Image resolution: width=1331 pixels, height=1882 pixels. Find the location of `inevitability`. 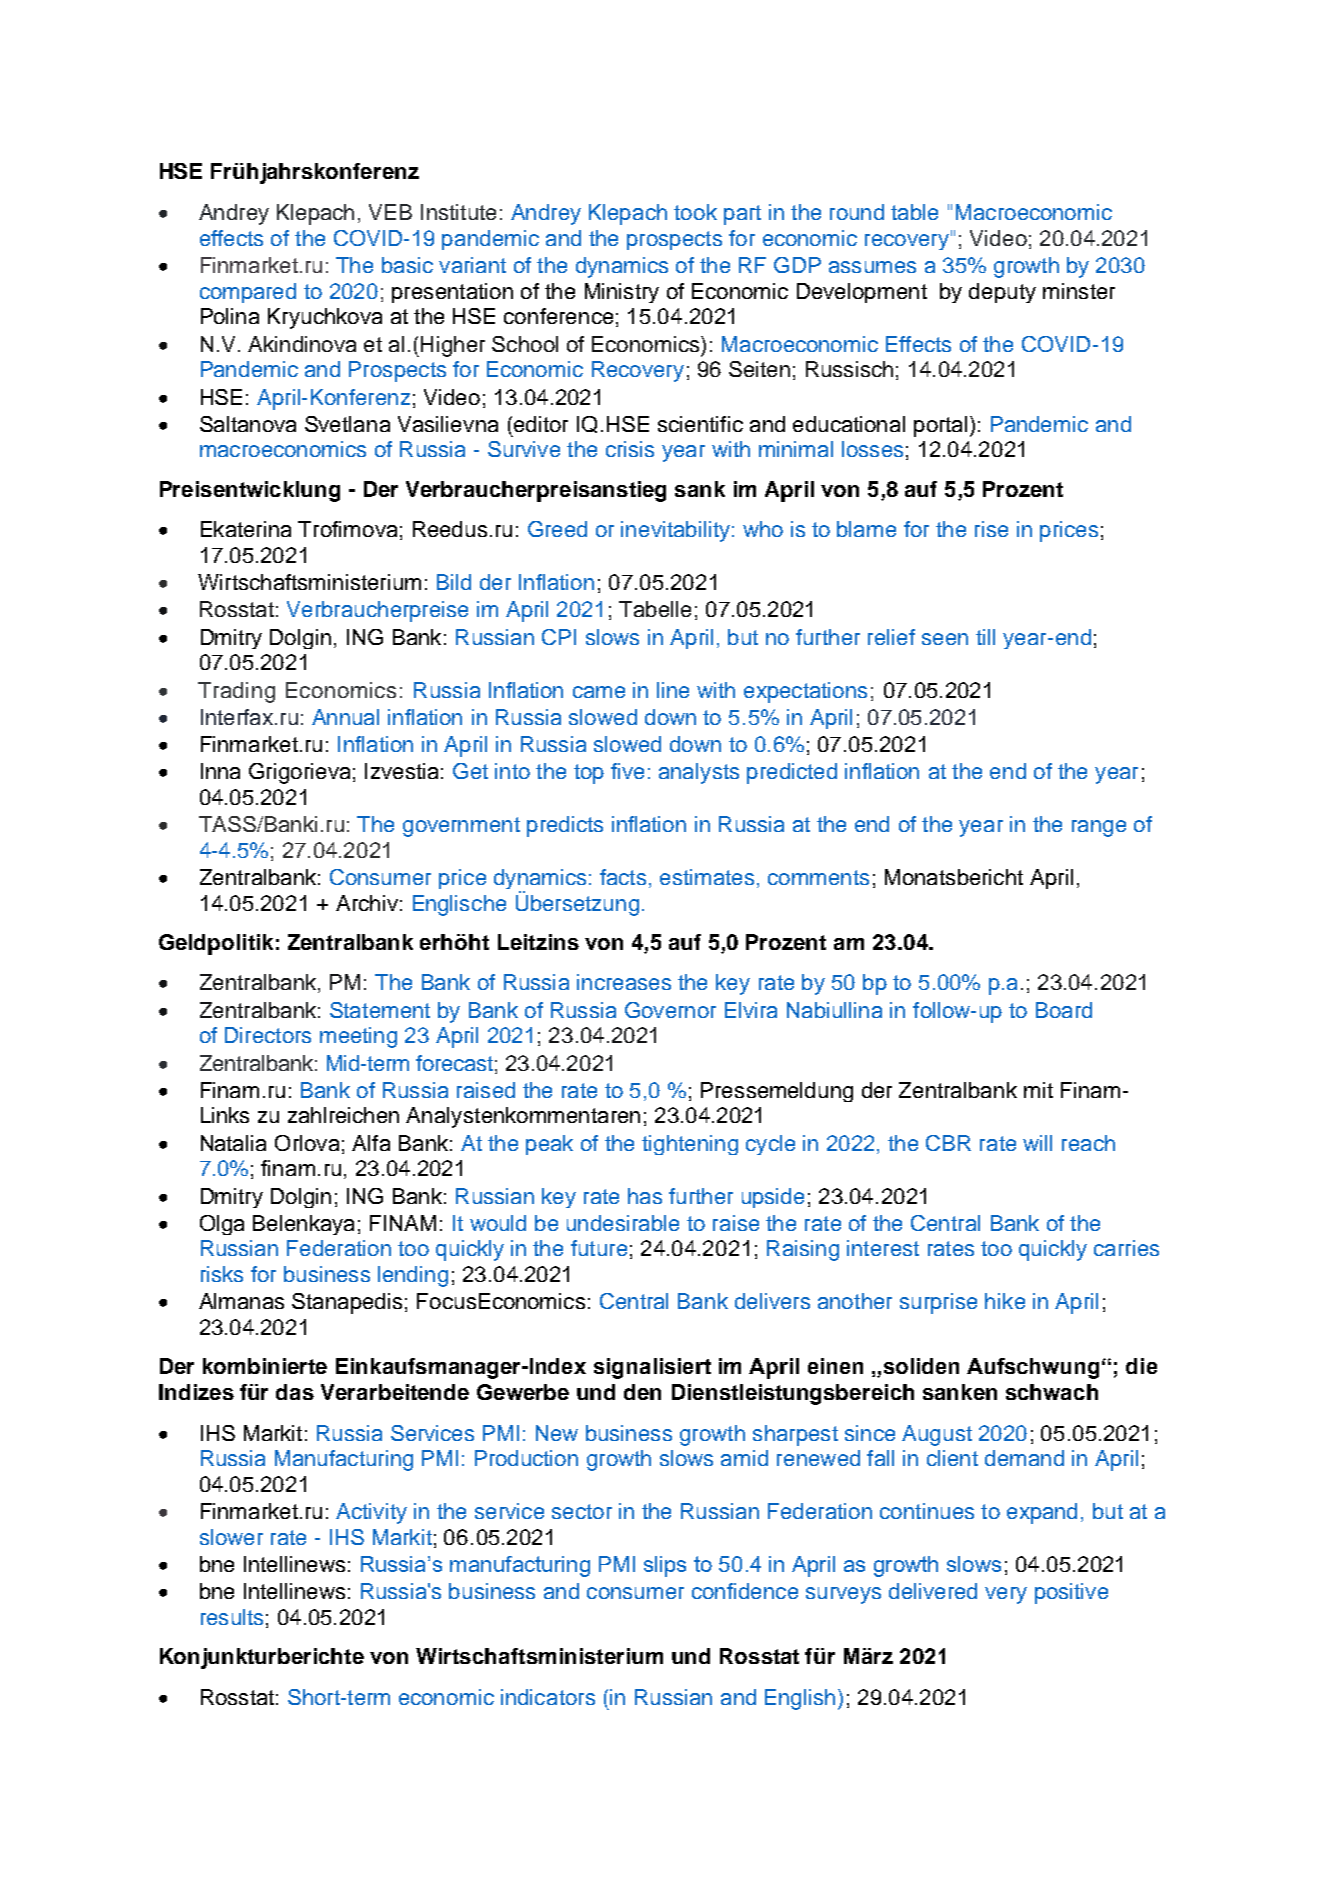

inevitability is located at coordinates (675, 531).
